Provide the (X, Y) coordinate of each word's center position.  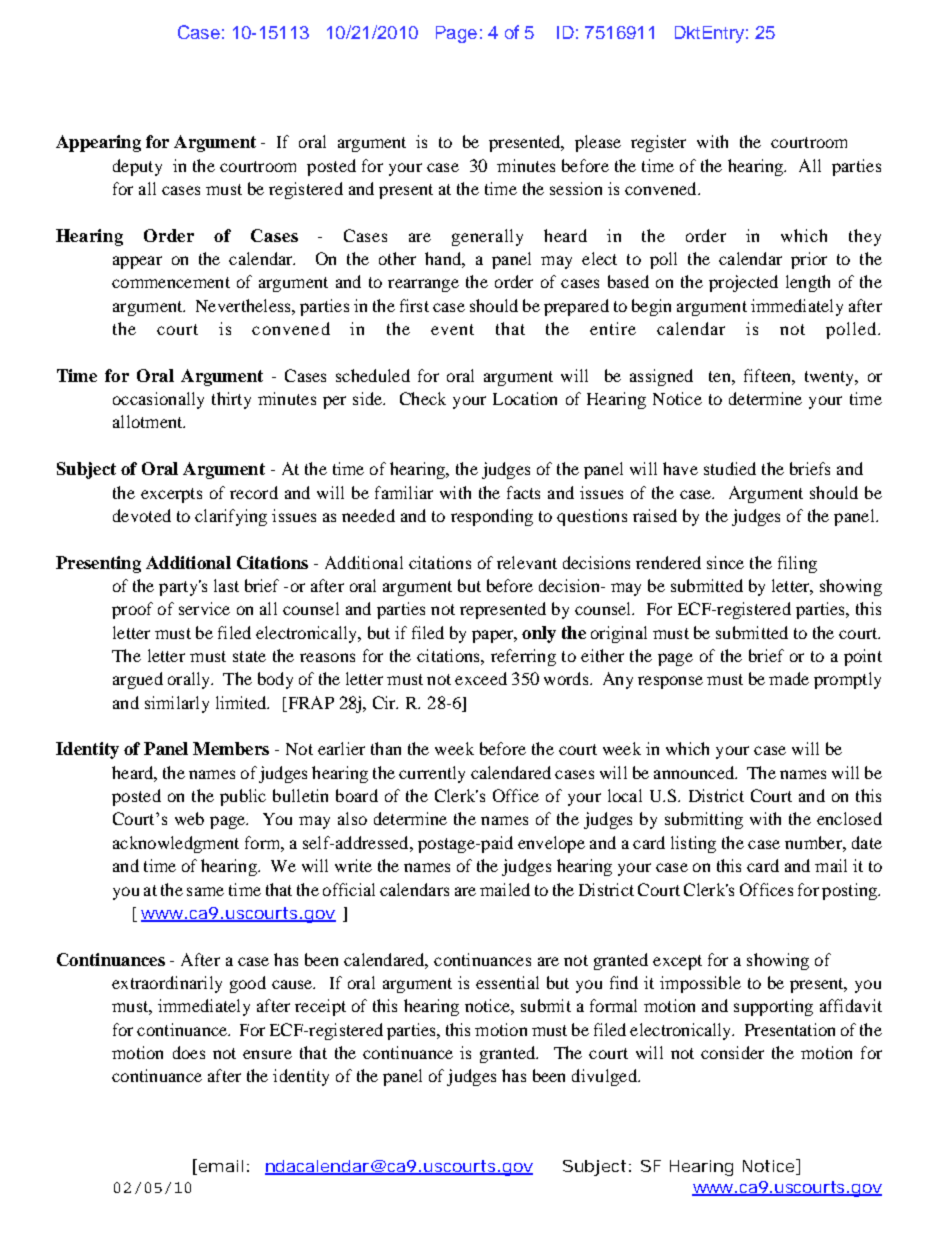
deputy (137, 167)
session (576, 188)
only (539, 634)
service (204, 608)
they (865, 237)
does (189, 1052)
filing (797, 564)
